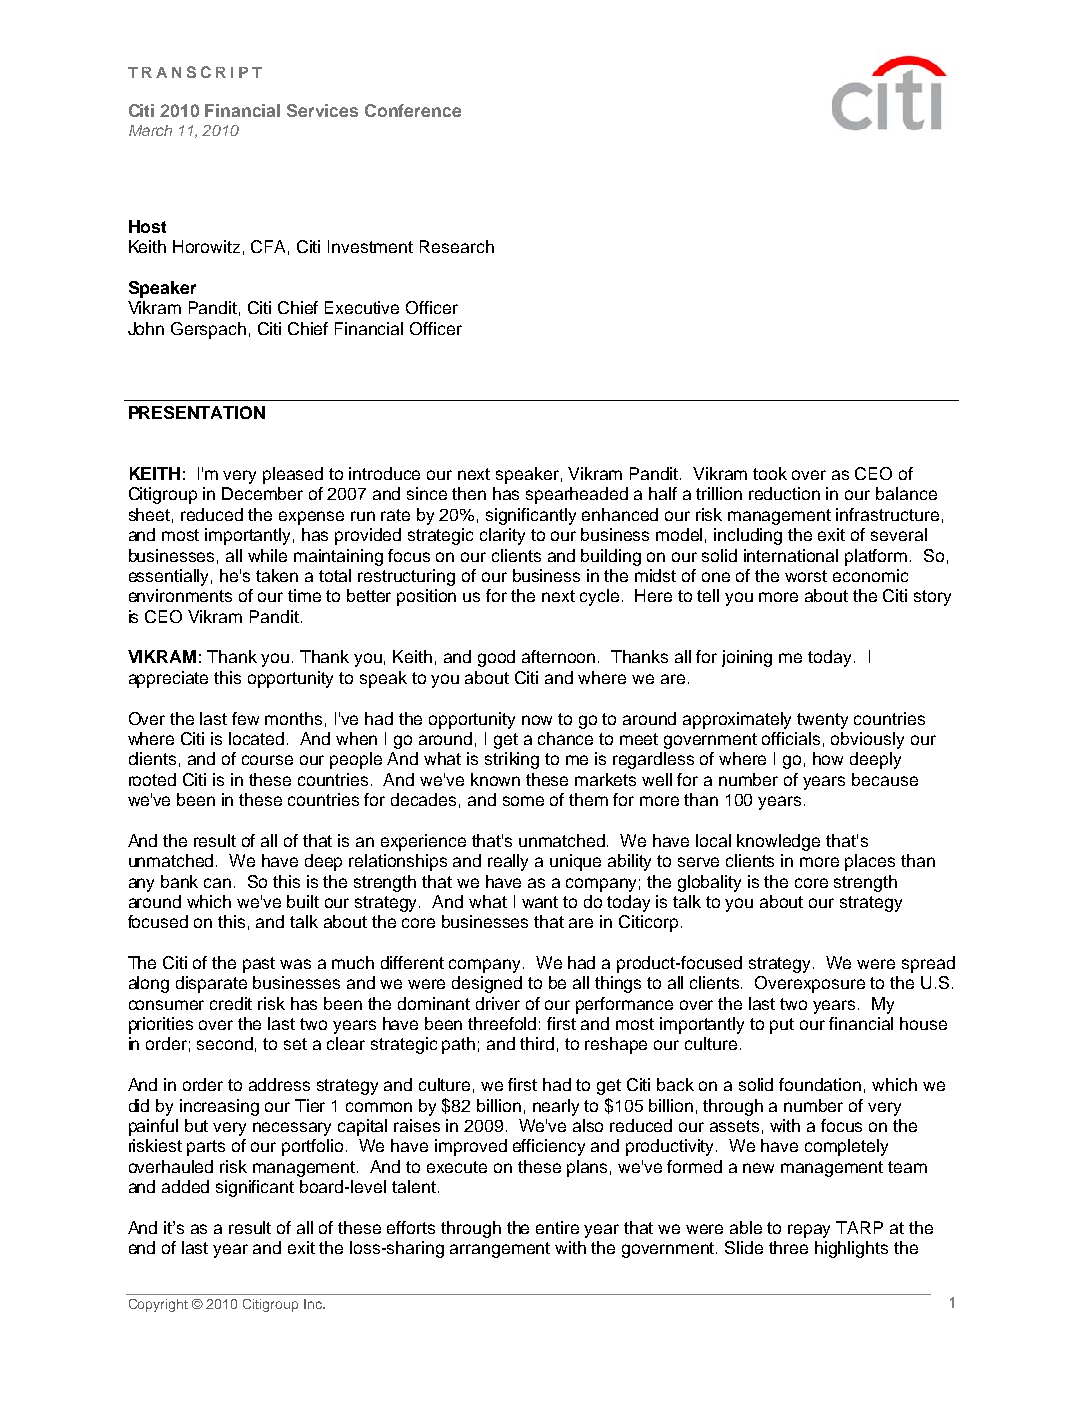  What do you see at coordinates (195, 72) in the document?
I see `TRANSCRIPT` at bounding box center [195, 72].
